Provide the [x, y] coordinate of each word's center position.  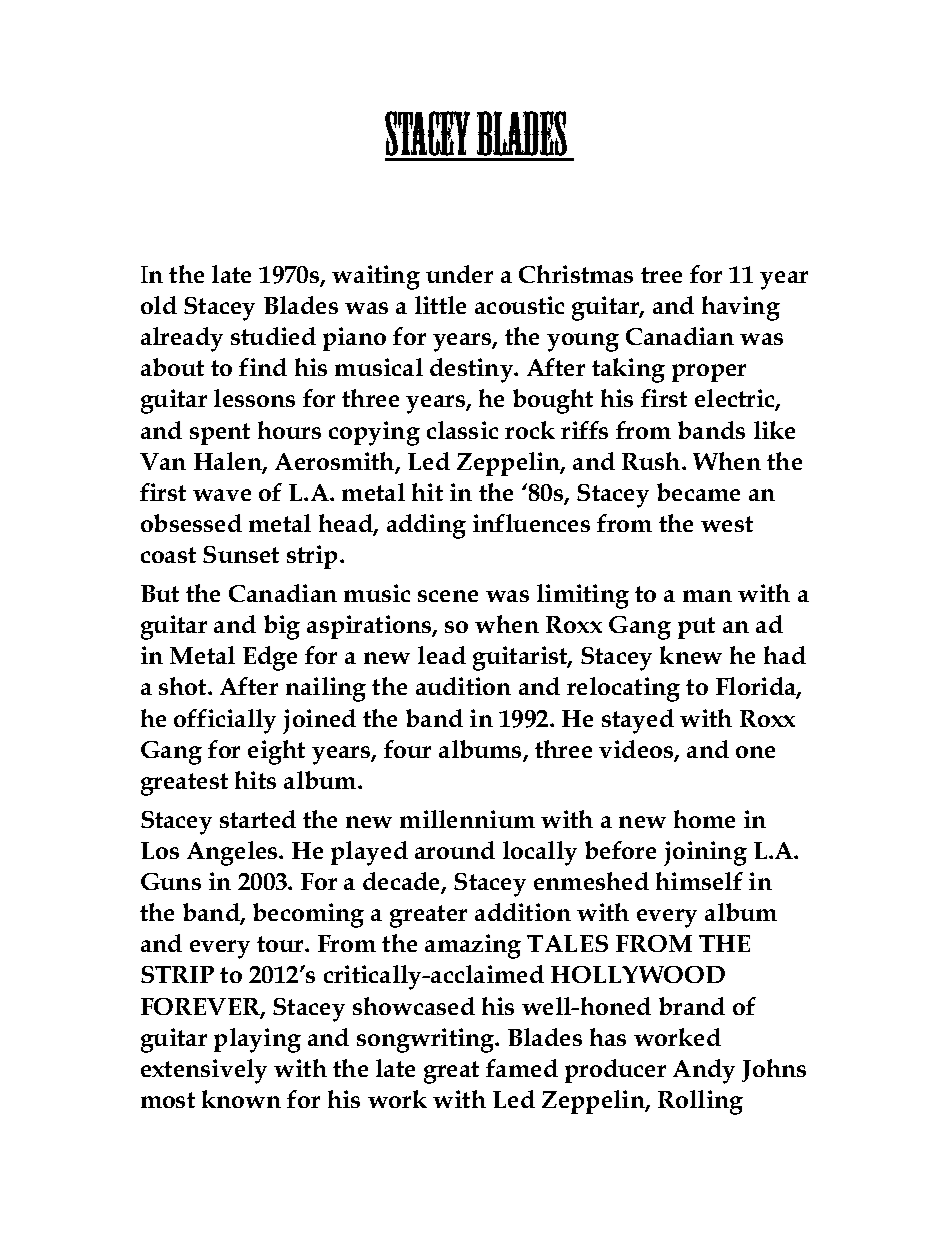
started [258, 819]
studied [273, 336]
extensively [204, 1071]
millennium [467, 819]
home [704, 819]
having [741, 308]
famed [522, 1068]
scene [448, 596]
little [440, 305]
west [727, 524]
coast [168, 555]
